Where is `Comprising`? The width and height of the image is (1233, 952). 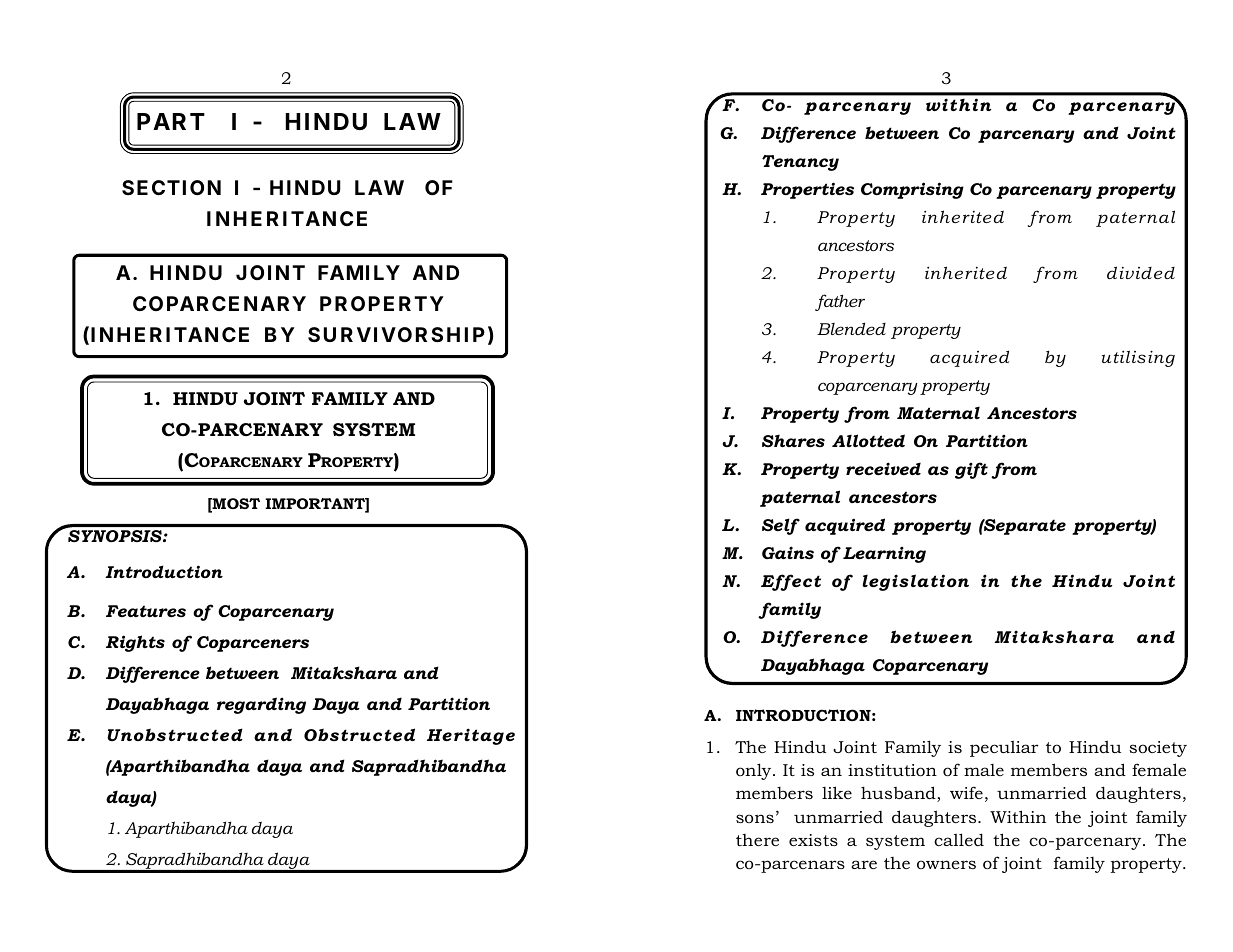
Comprising is located at coordinates (912, 190).
